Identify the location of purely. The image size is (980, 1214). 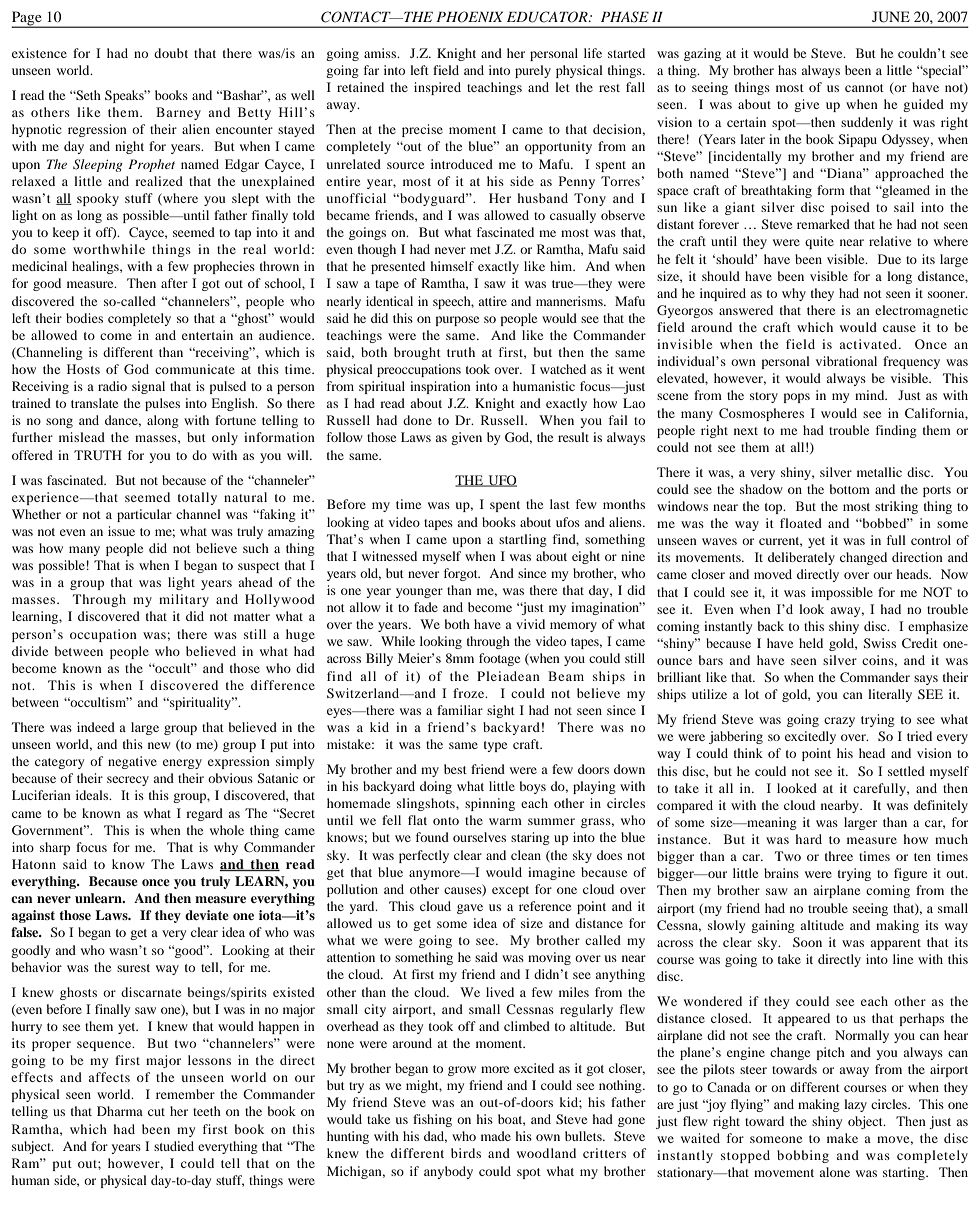
(533, 71).
